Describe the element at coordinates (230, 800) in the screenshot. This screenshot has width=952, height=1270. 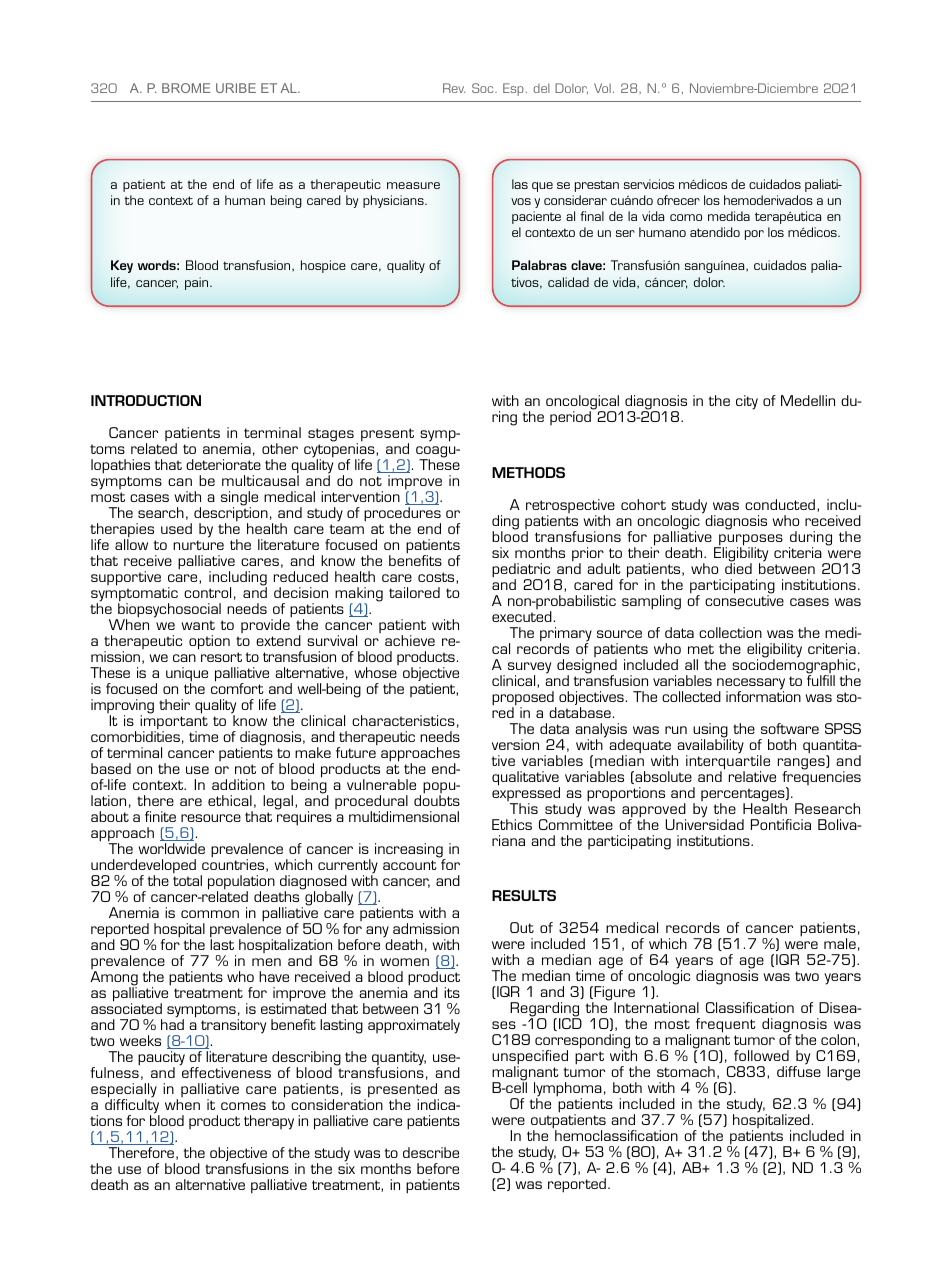
I see `ethical` at that location.
